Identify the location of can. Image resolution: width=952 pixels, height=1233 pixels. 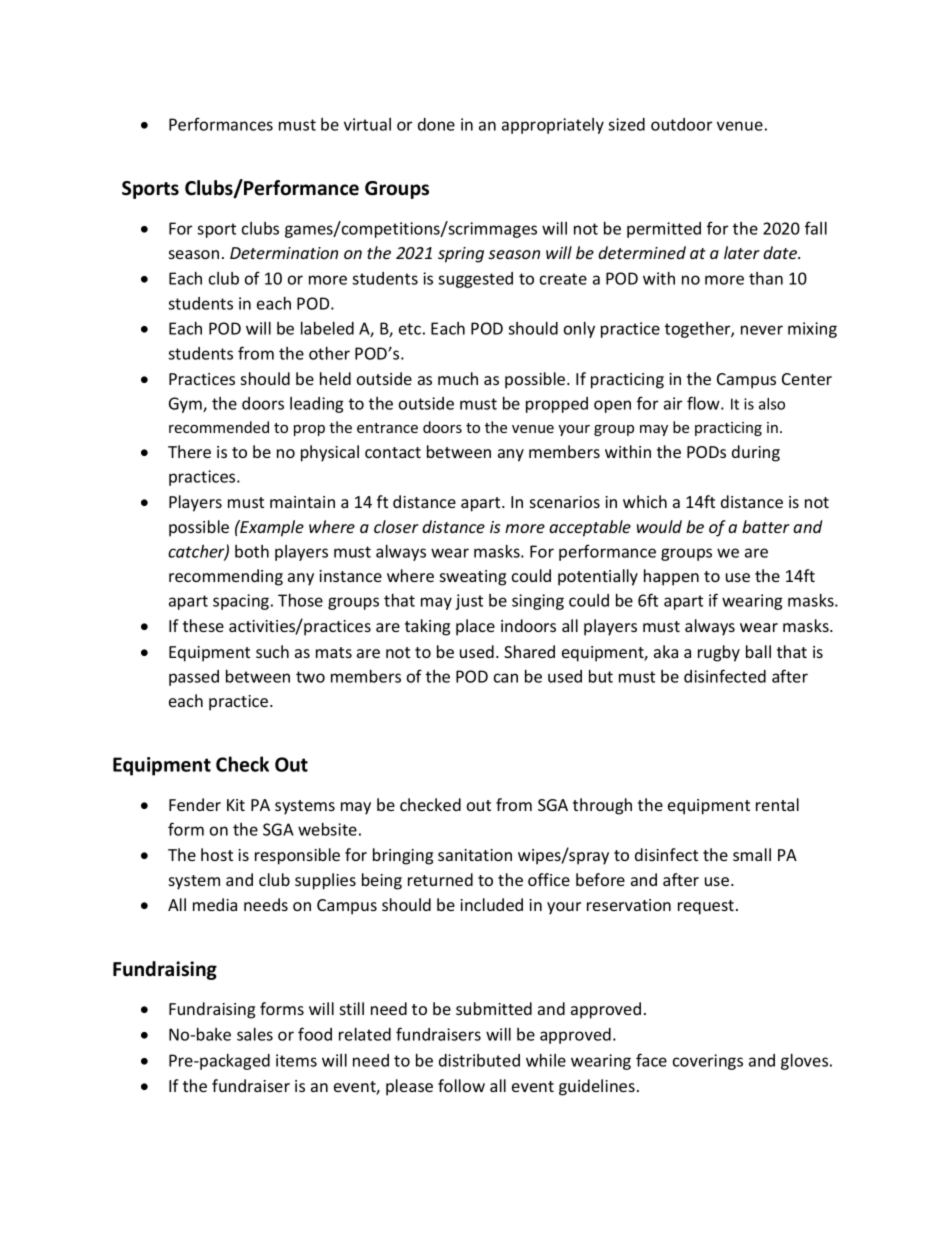
(506, 678).
